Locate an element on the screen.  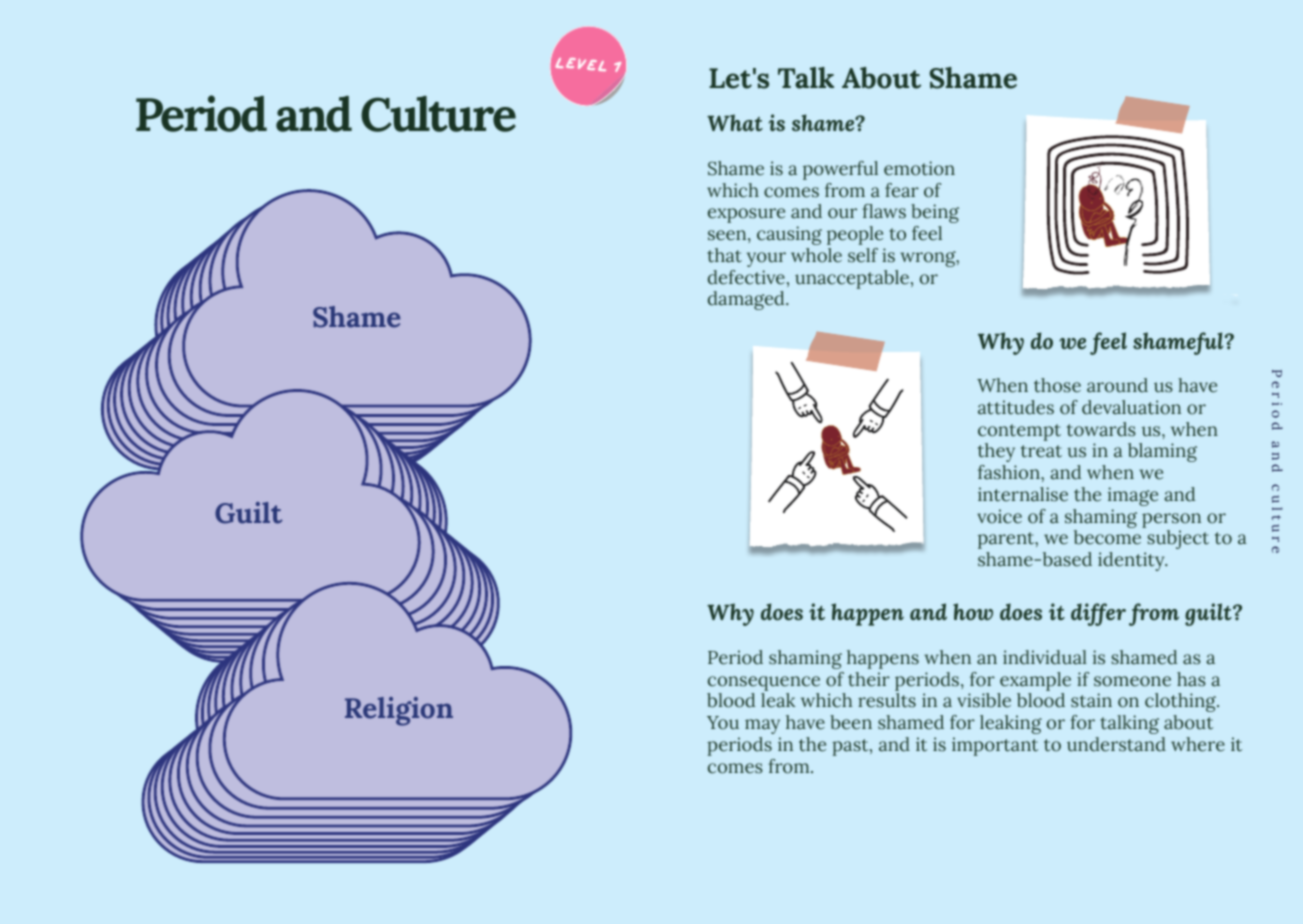
may is located at coordinates (762, 726).
